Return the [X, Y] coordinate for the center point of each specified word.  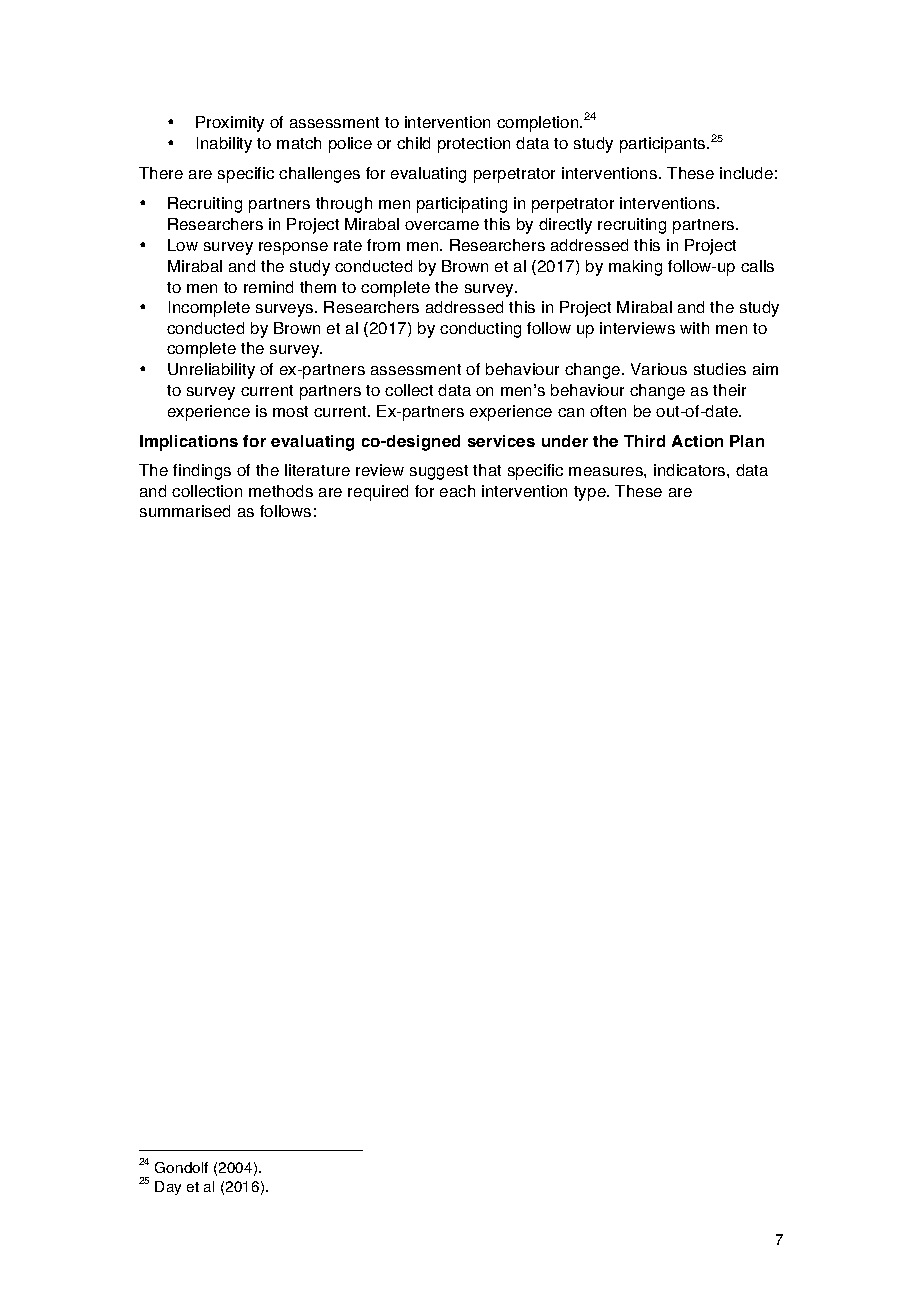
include [746, 173]
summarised [185, 511]
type [591, 493]
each [457, 491]
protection [474, 145]
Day [168, 1188]
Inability [224, 145]
